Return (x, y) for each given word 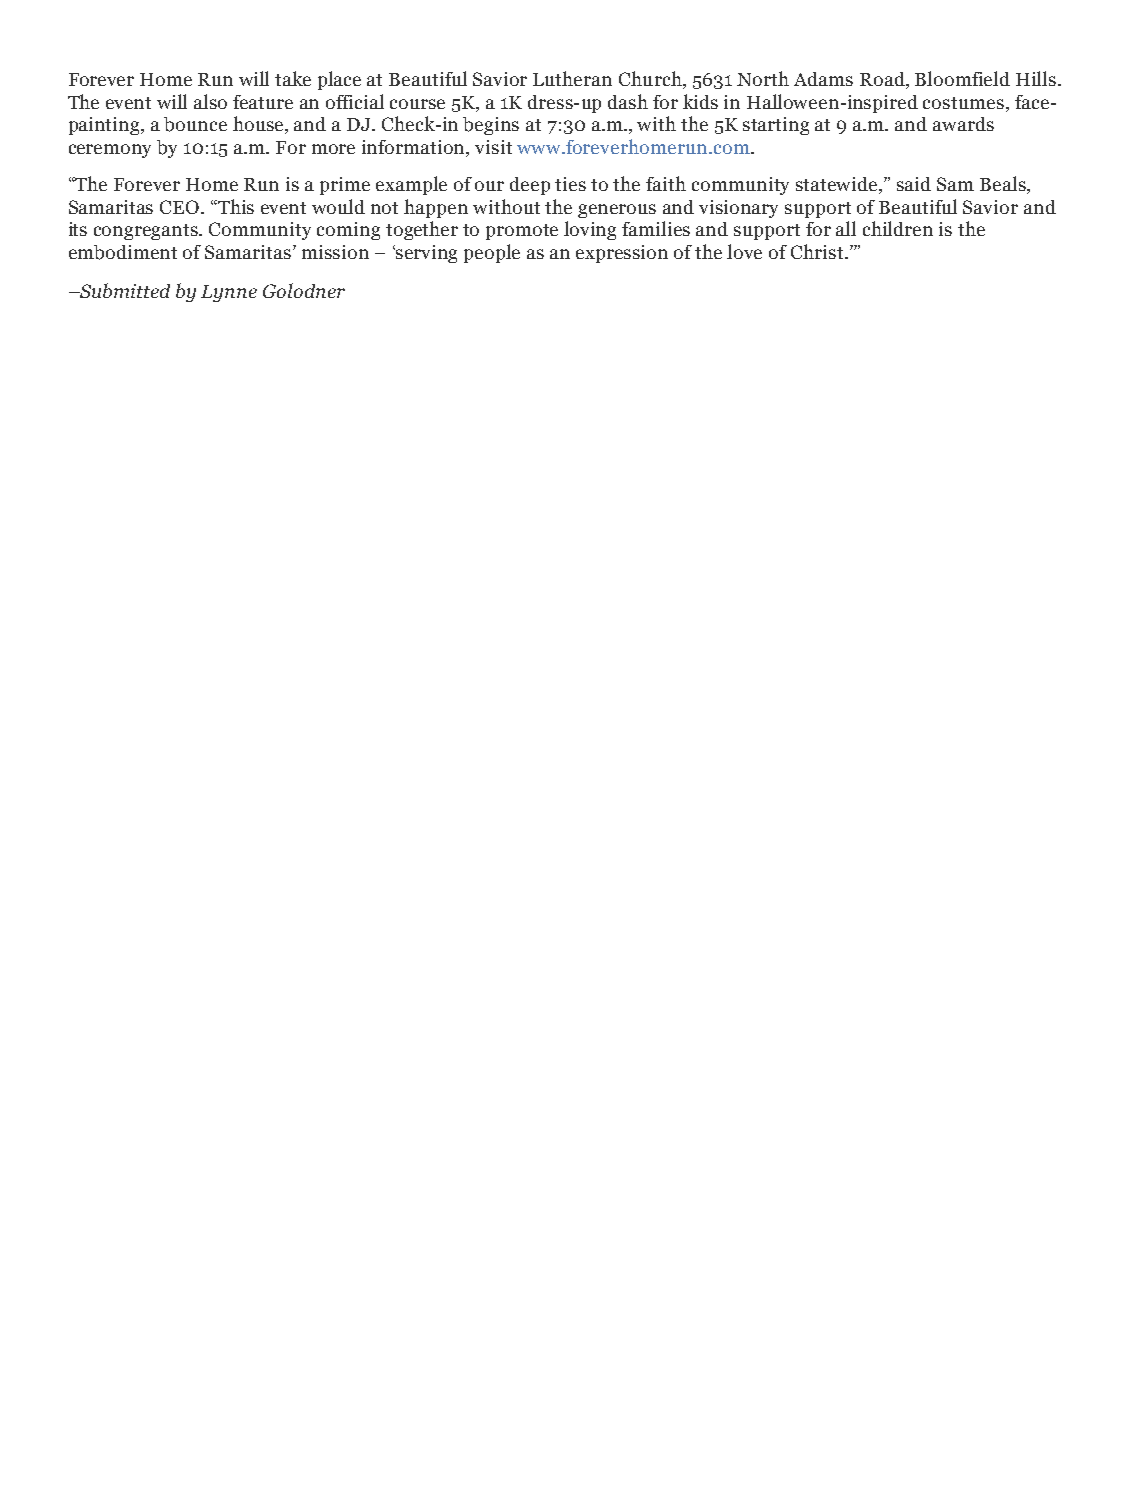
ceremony (110, 151)
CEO (179, 207)
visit (493, 147)
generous (617, 211)
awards (963, 124)
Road (883, 80)
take (293, 78)
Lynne (229, 293)
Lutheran (572, 78)
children (898, 228)
